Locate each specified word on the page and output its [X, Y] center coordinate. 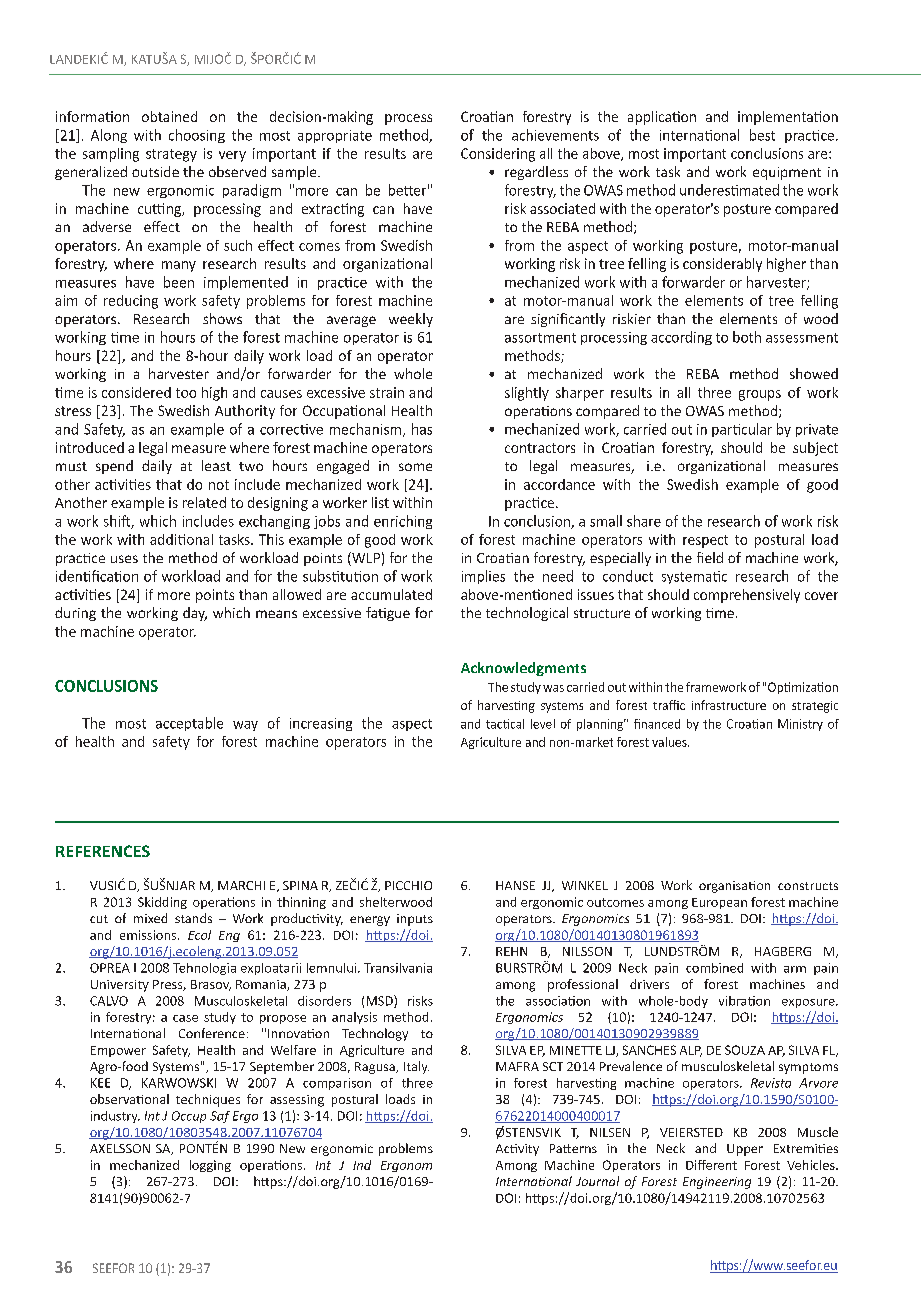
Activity [517, 1150]
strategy [171, 155]
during [75, 614]
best [762, 135]
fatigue [388, 614]
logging [210, 1166]
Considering [498, 155]
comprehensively [747, 596]
